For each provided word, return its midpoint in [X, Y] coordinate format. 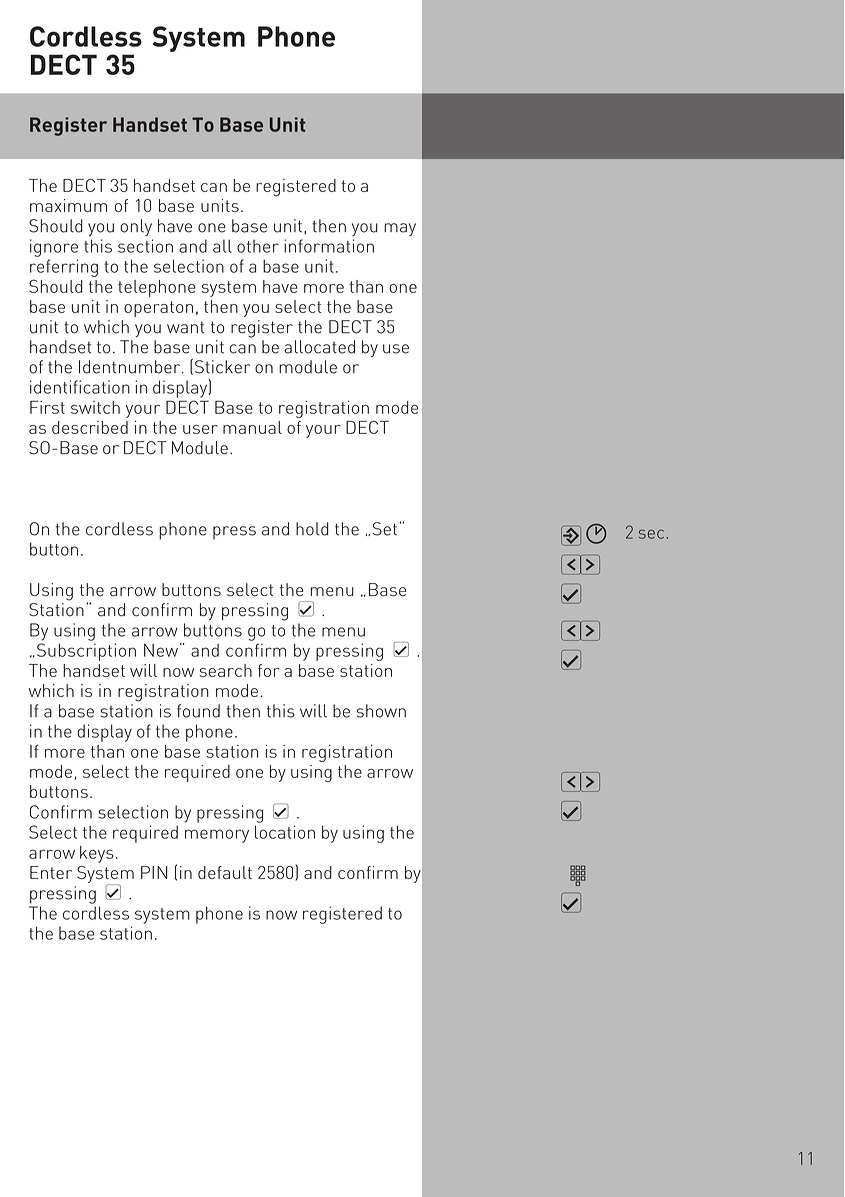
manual [252, 427]
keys [97, 854]
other [258, 246]
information [329, 246]
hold [312, 529]
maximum [68, 205]
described [90, 427]
